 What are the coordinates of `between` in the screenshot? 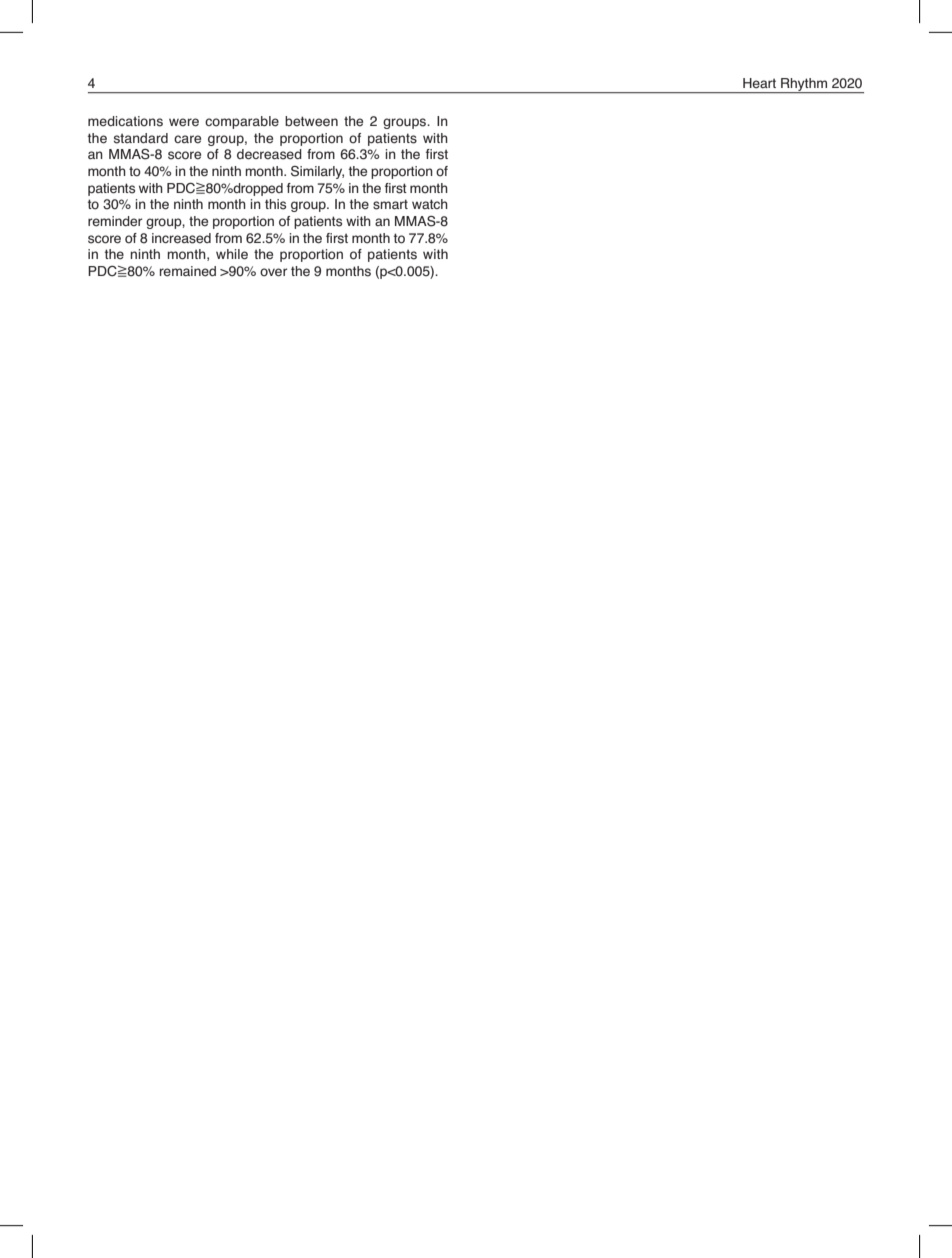 It's located at (311, 121).
